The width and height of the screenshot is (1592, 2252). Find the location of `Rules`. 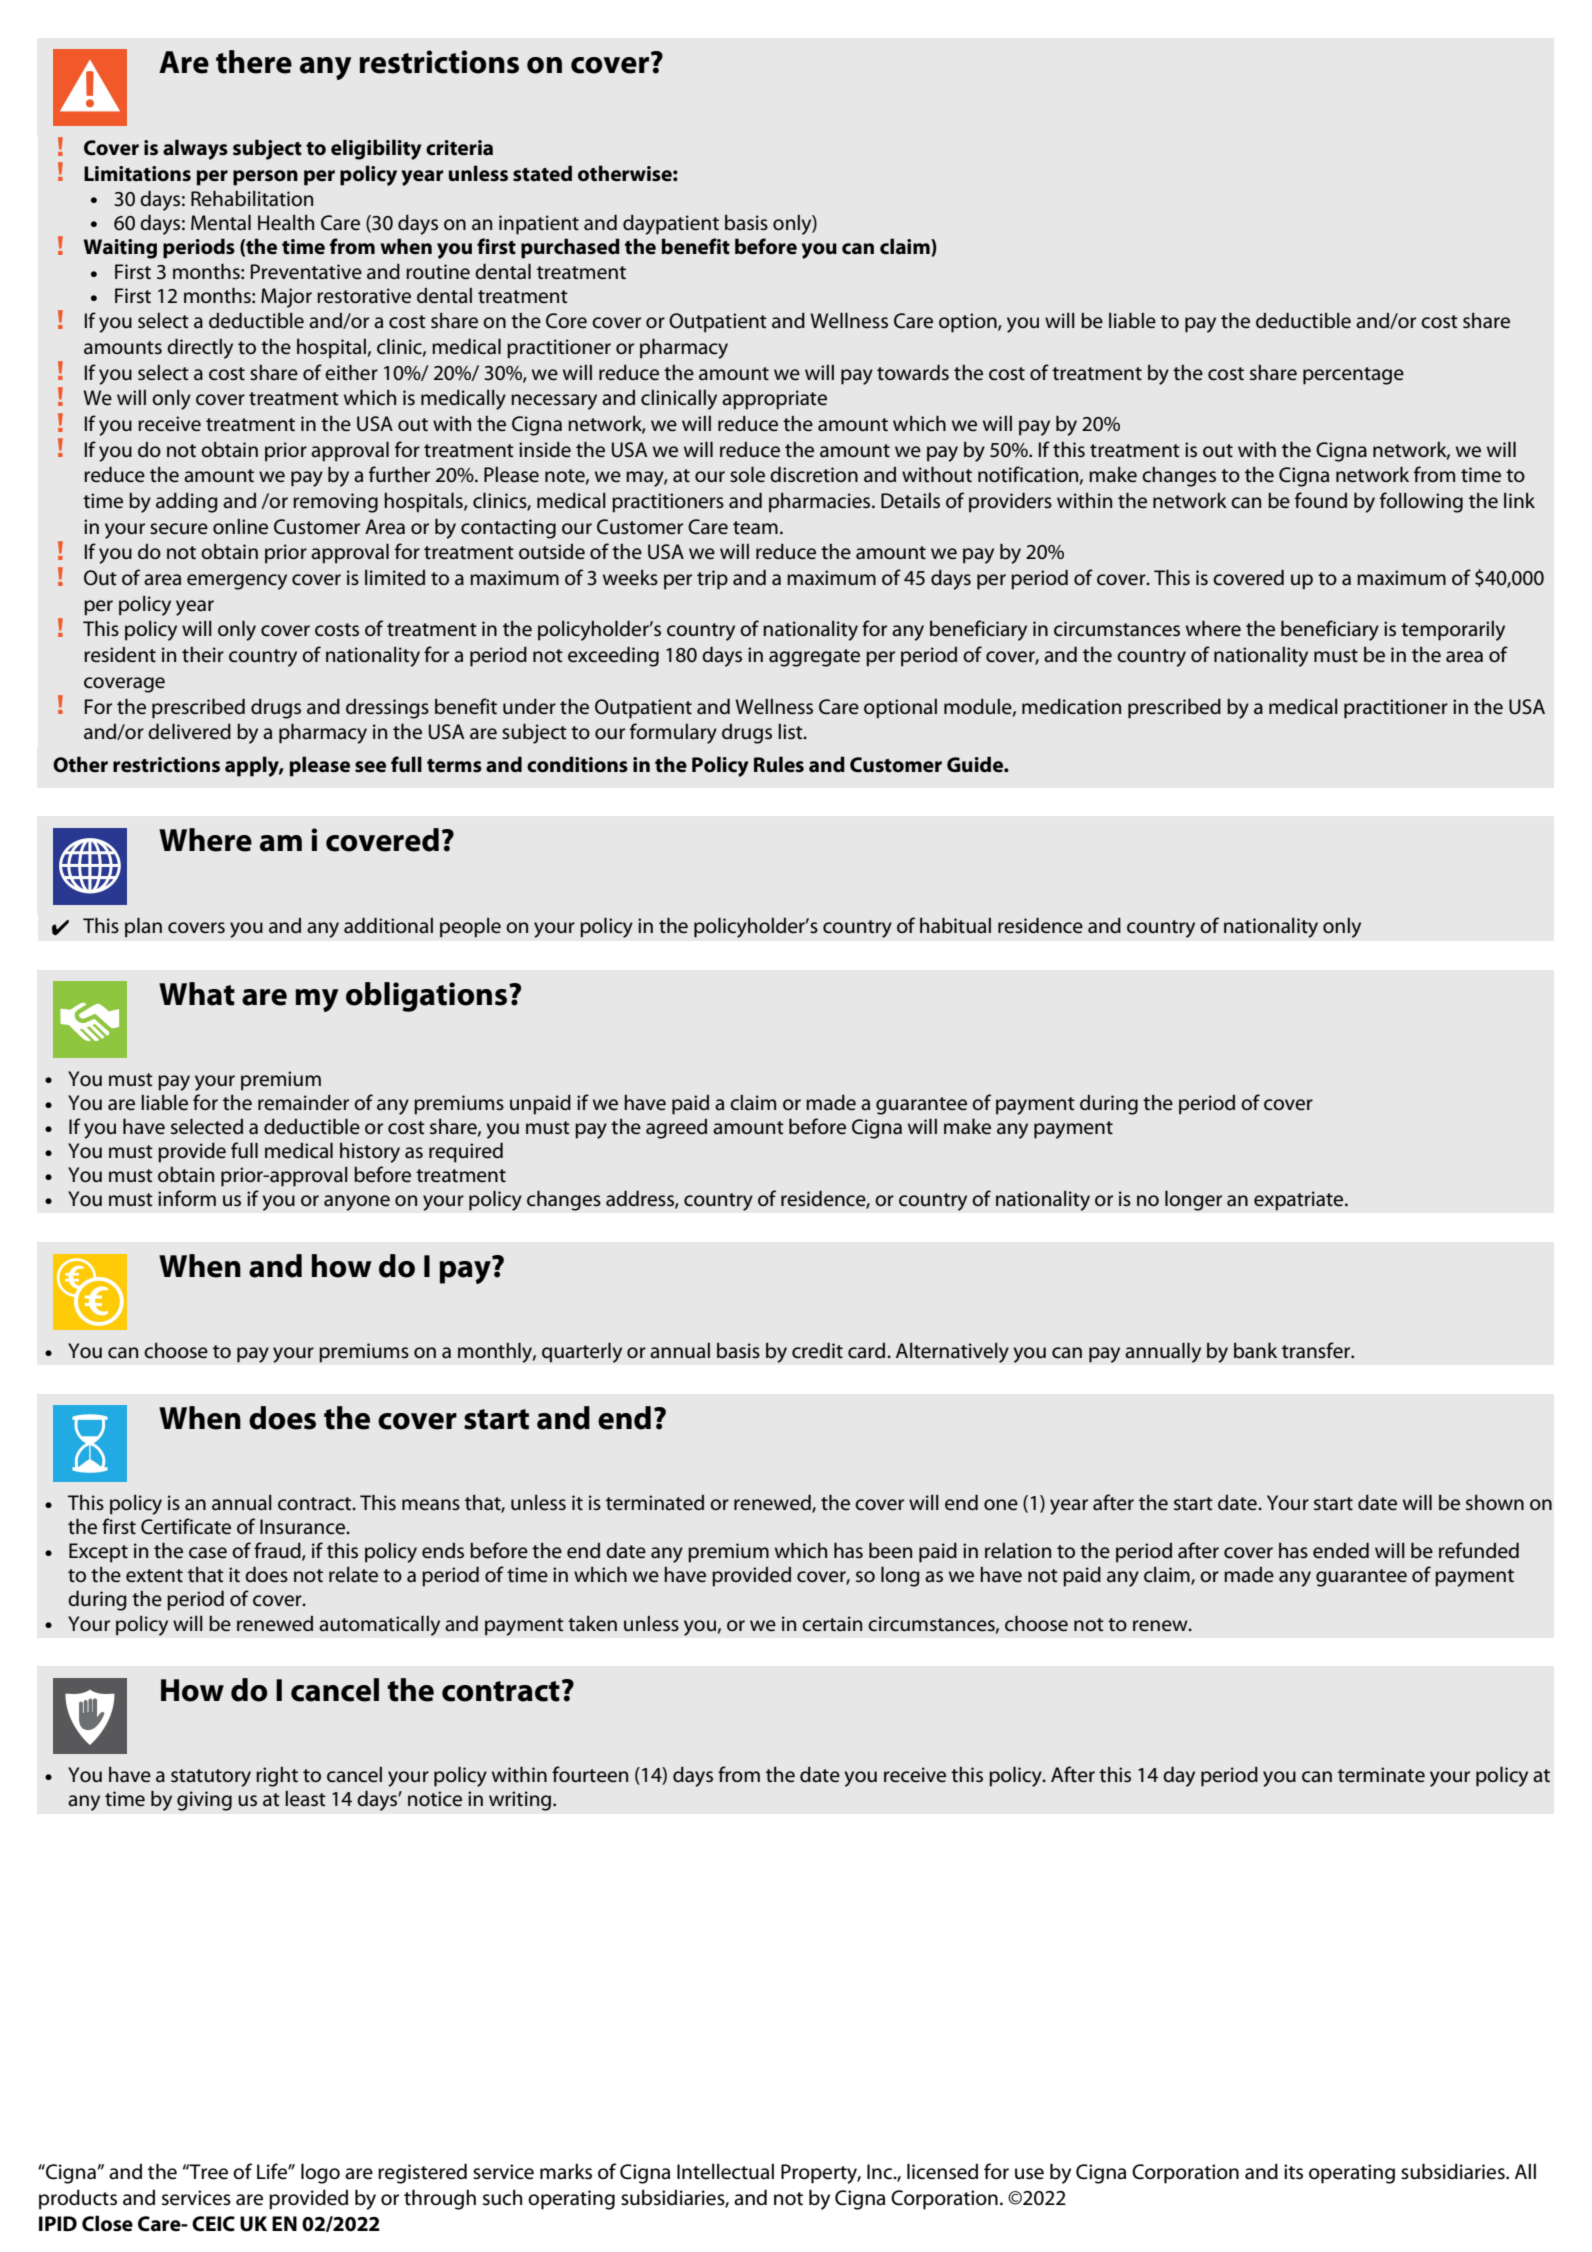

Rules is located at coordinates (779, 764).
